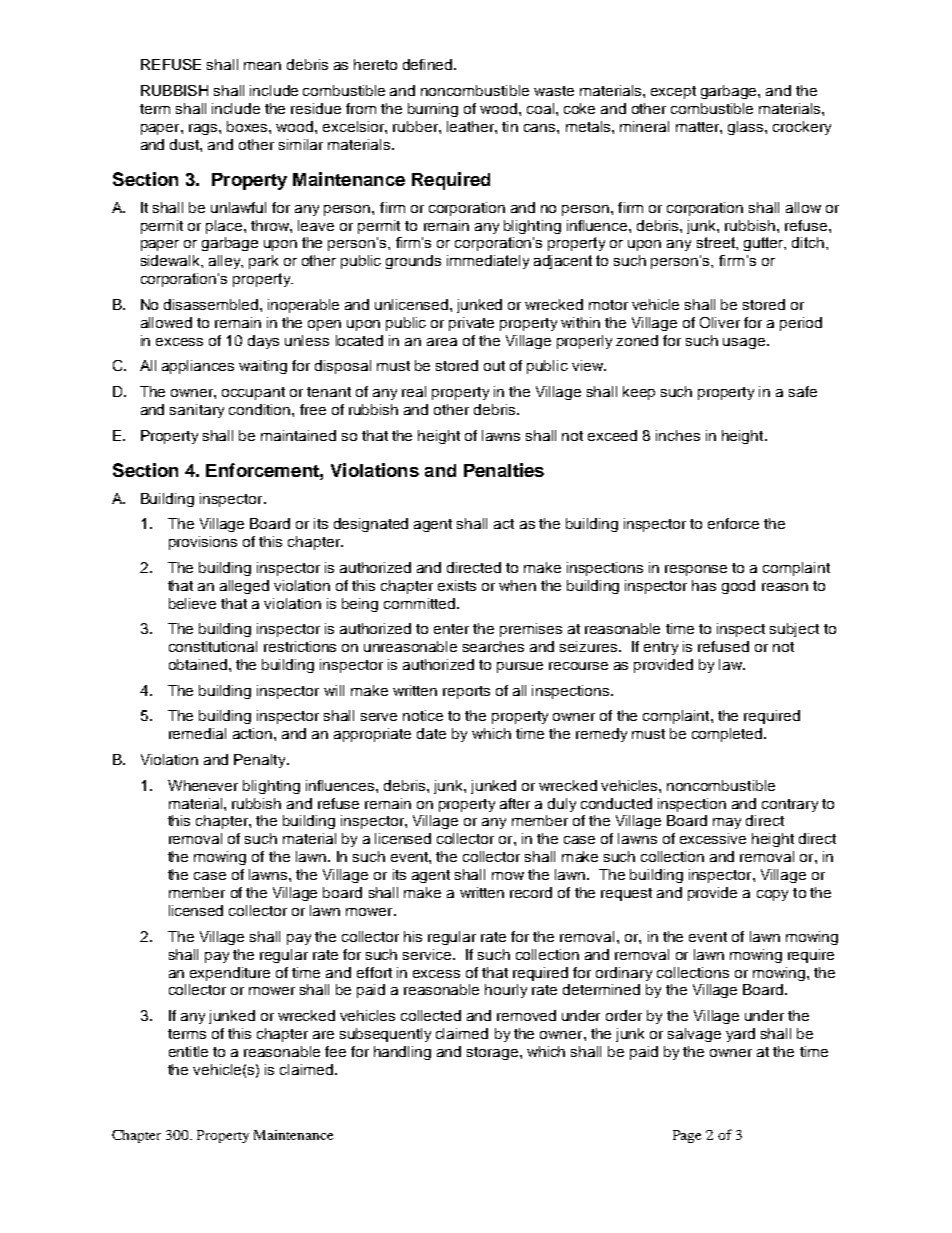 Image resolution: width=952 pixels, height=1233 pixels. Describe the element at coordinates (772, 895) in the screenshot. I see `copy` at that location.
